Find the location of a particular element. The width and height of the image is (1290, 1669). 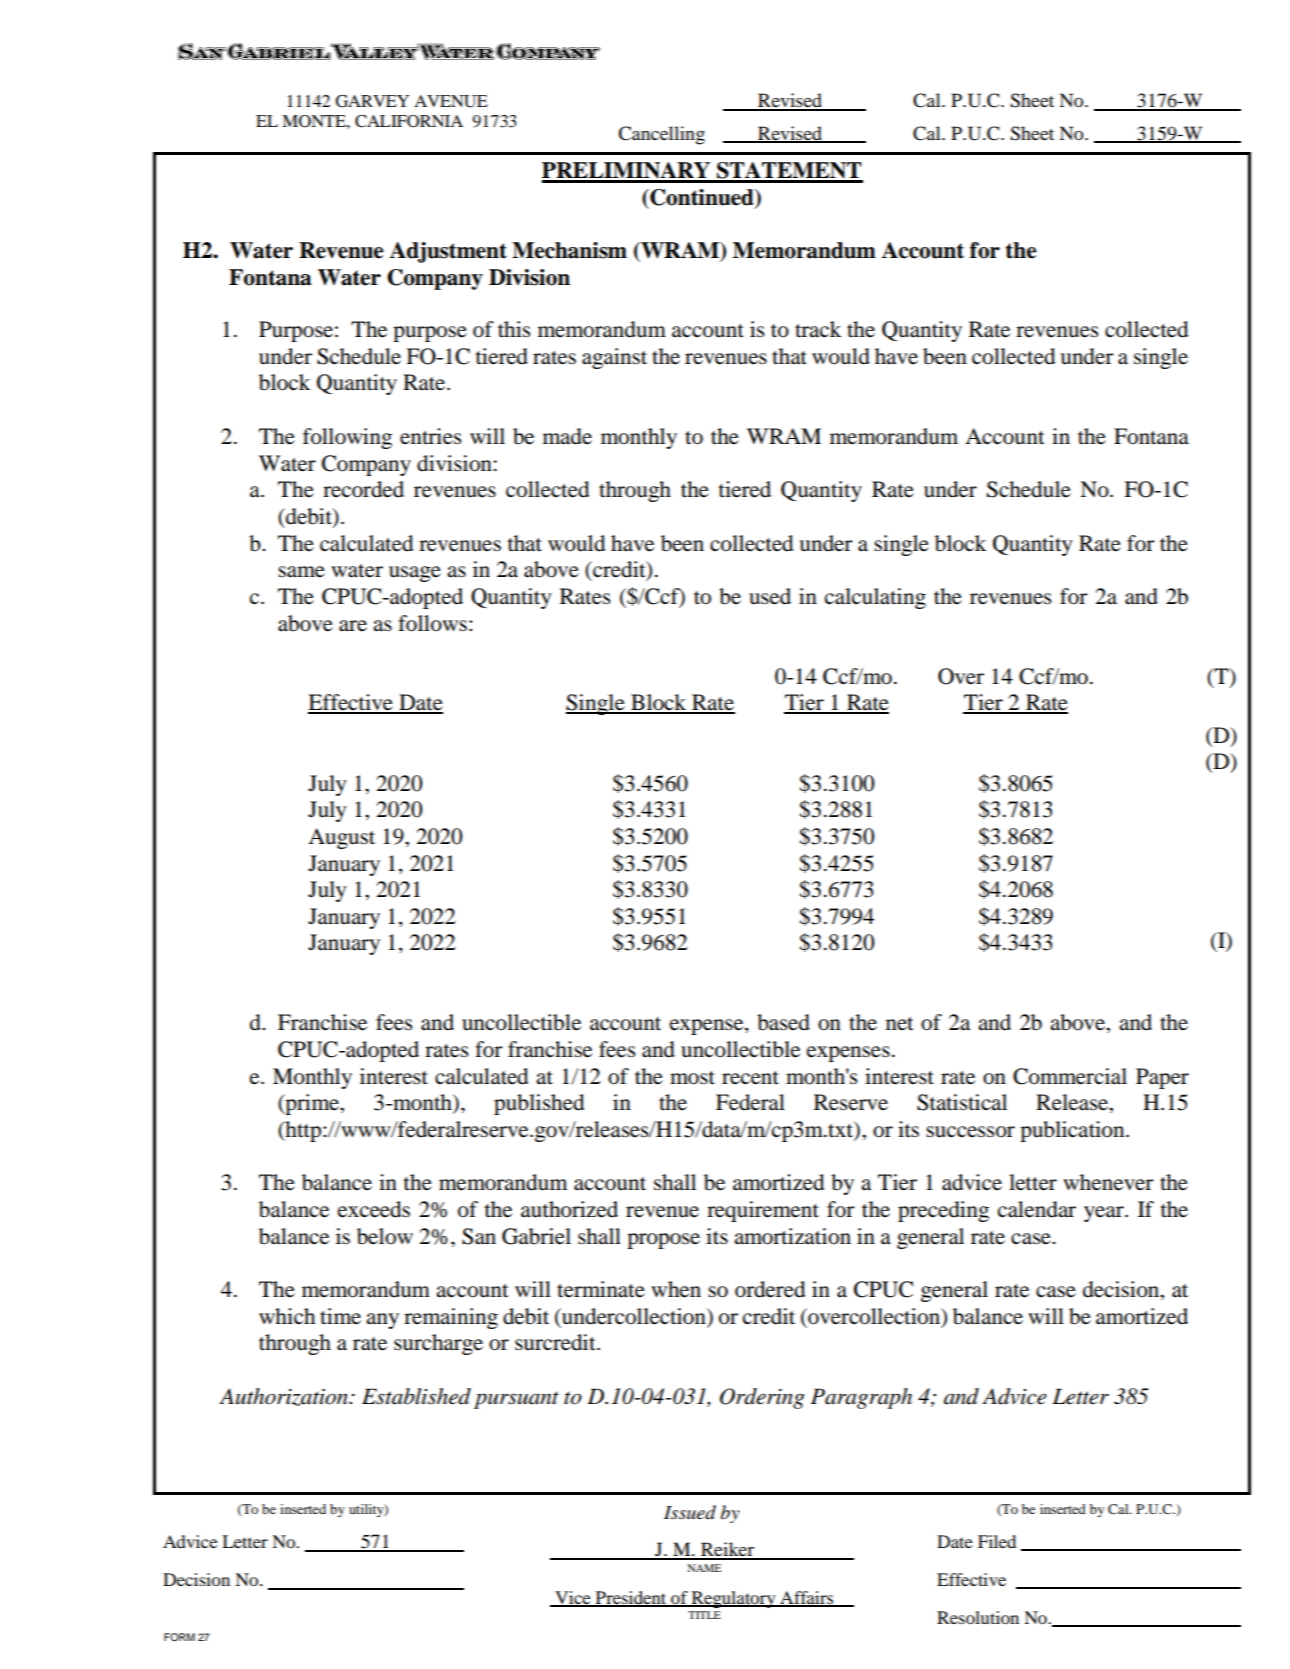

made is located at coordinates (567, 436).
